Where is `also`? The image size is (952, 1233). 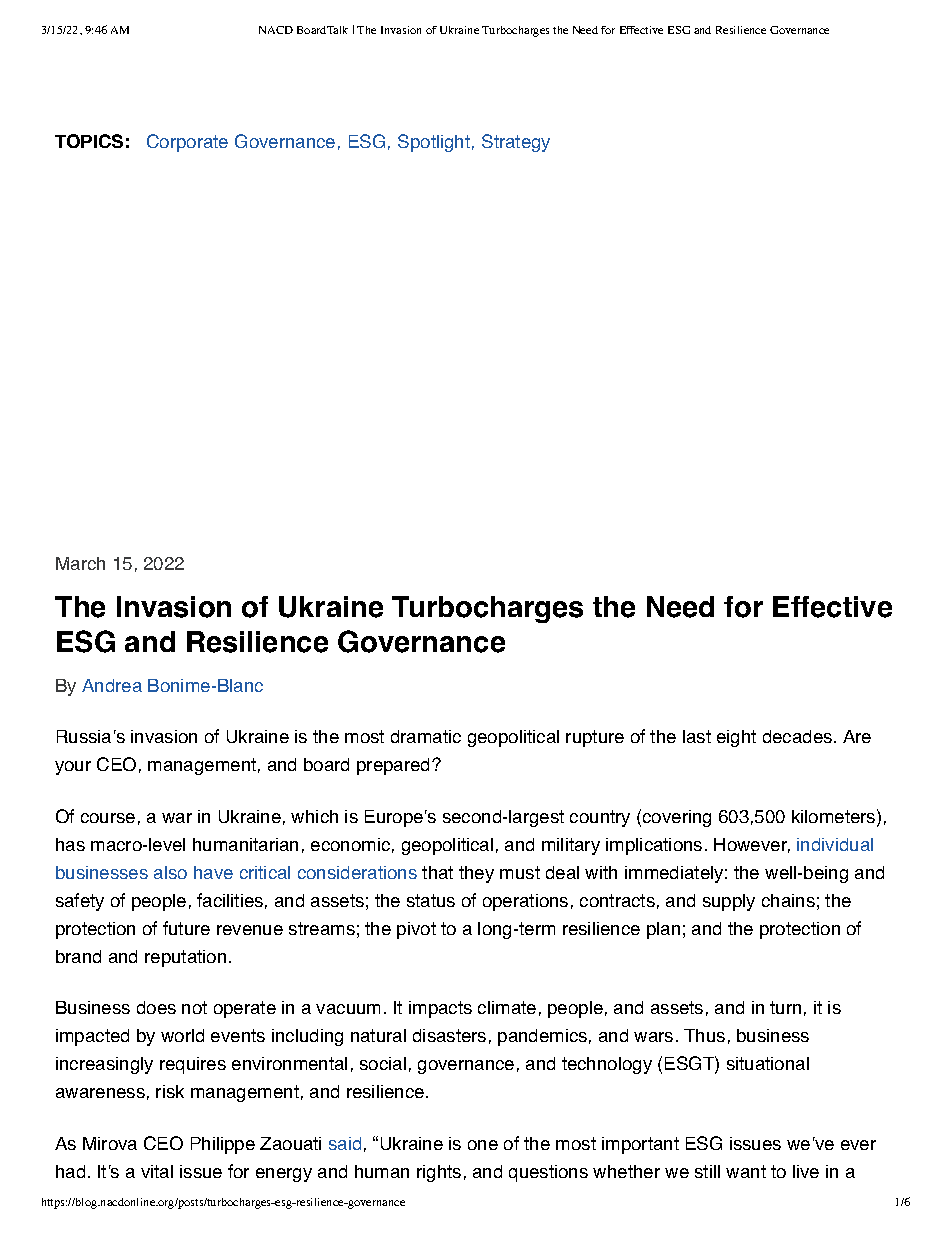 also is located at coordinates (170, 872).
